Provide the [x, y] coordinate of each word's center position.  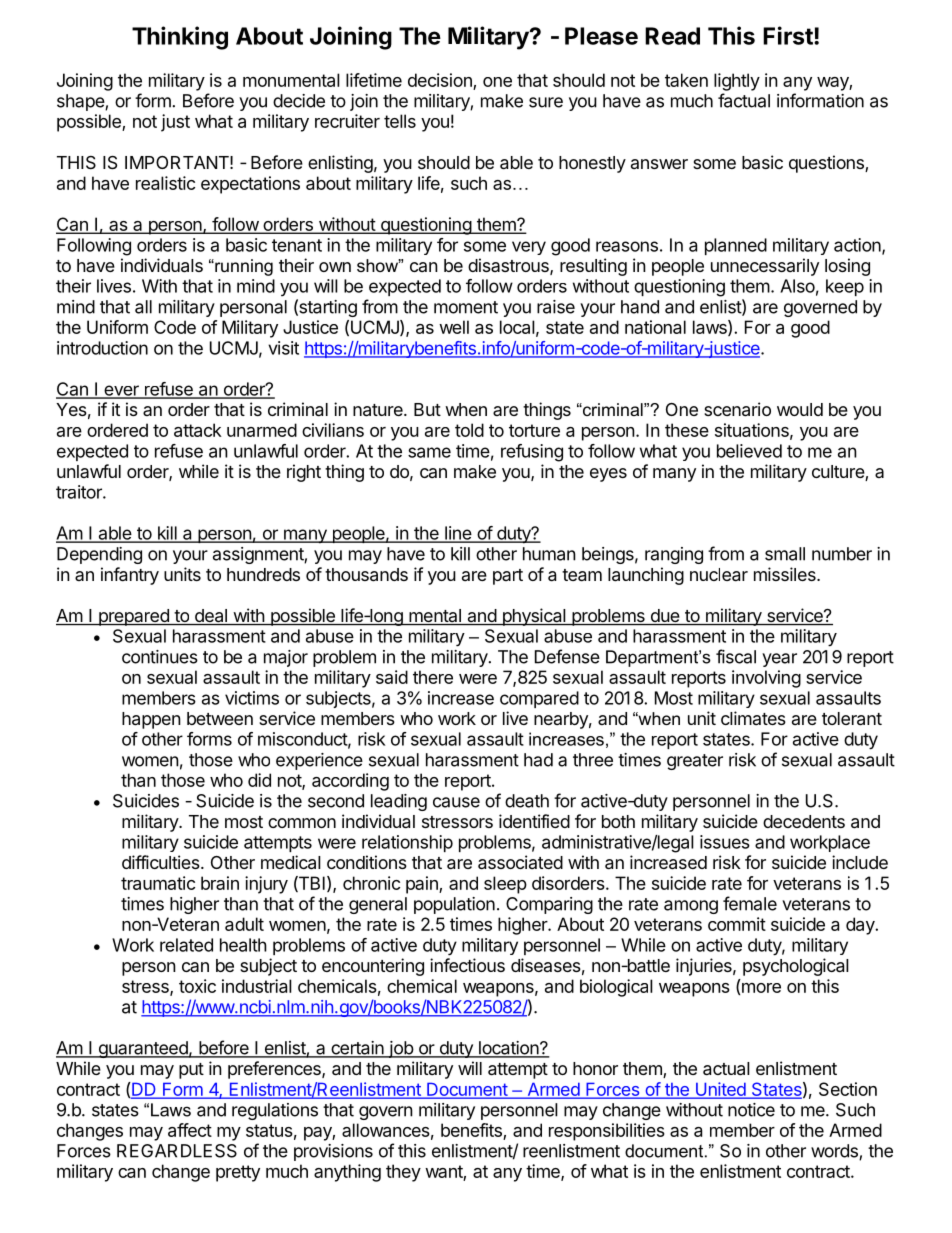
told [469, 430]
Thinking [180, 38]
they [403, 1173]
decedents [804, 821]
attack [198, 430]
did [259, 780]
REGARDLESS [177, 1151]
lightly [737, 82]
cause [456, 802]
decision [440, 80]
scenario [737, 409]
